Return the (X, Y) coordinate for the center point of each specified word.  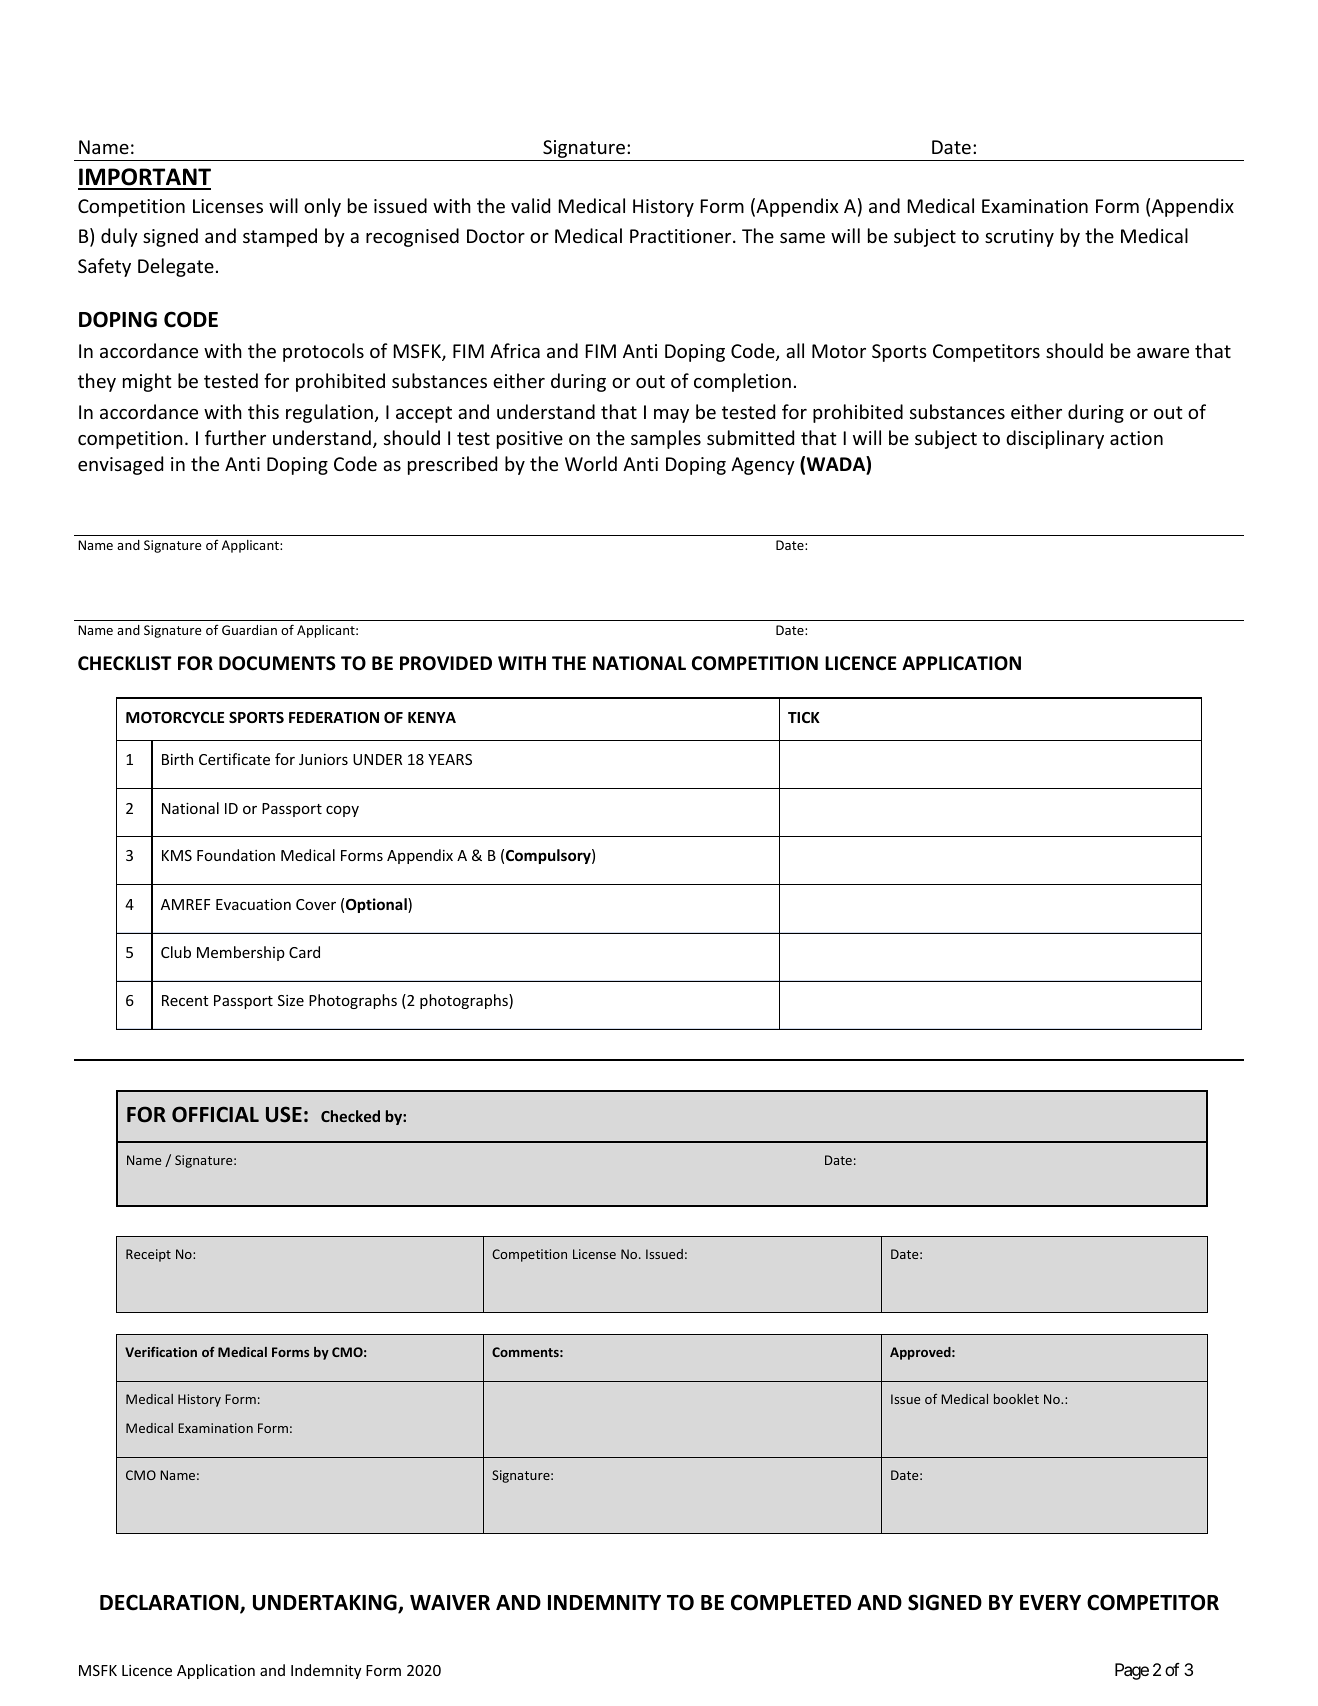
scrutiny (1019, 238)
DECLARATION (170, 1603)
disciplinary (1055, 439)
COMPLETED (791, 1602)
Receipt (148, 1255)
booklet (1016, 1399)
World (591, 463)
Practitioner (682, 236)
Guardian (249, 630)
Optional (377, 905)
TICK (804, 717)
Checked (350, 1116)
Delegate (176, 267)
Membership (241, 953)
